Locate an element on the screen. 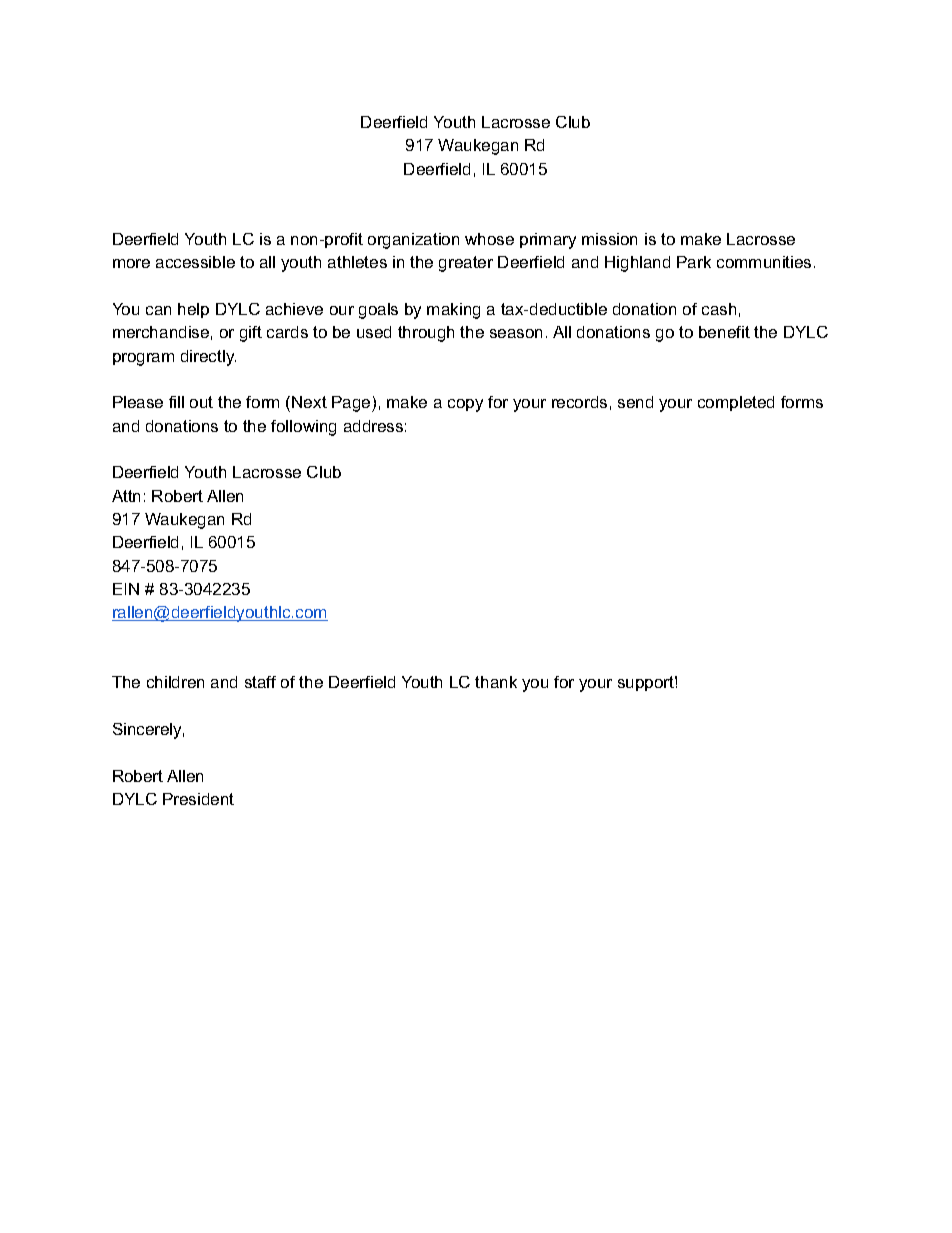  accessible is located at coordinates (195, 262).
